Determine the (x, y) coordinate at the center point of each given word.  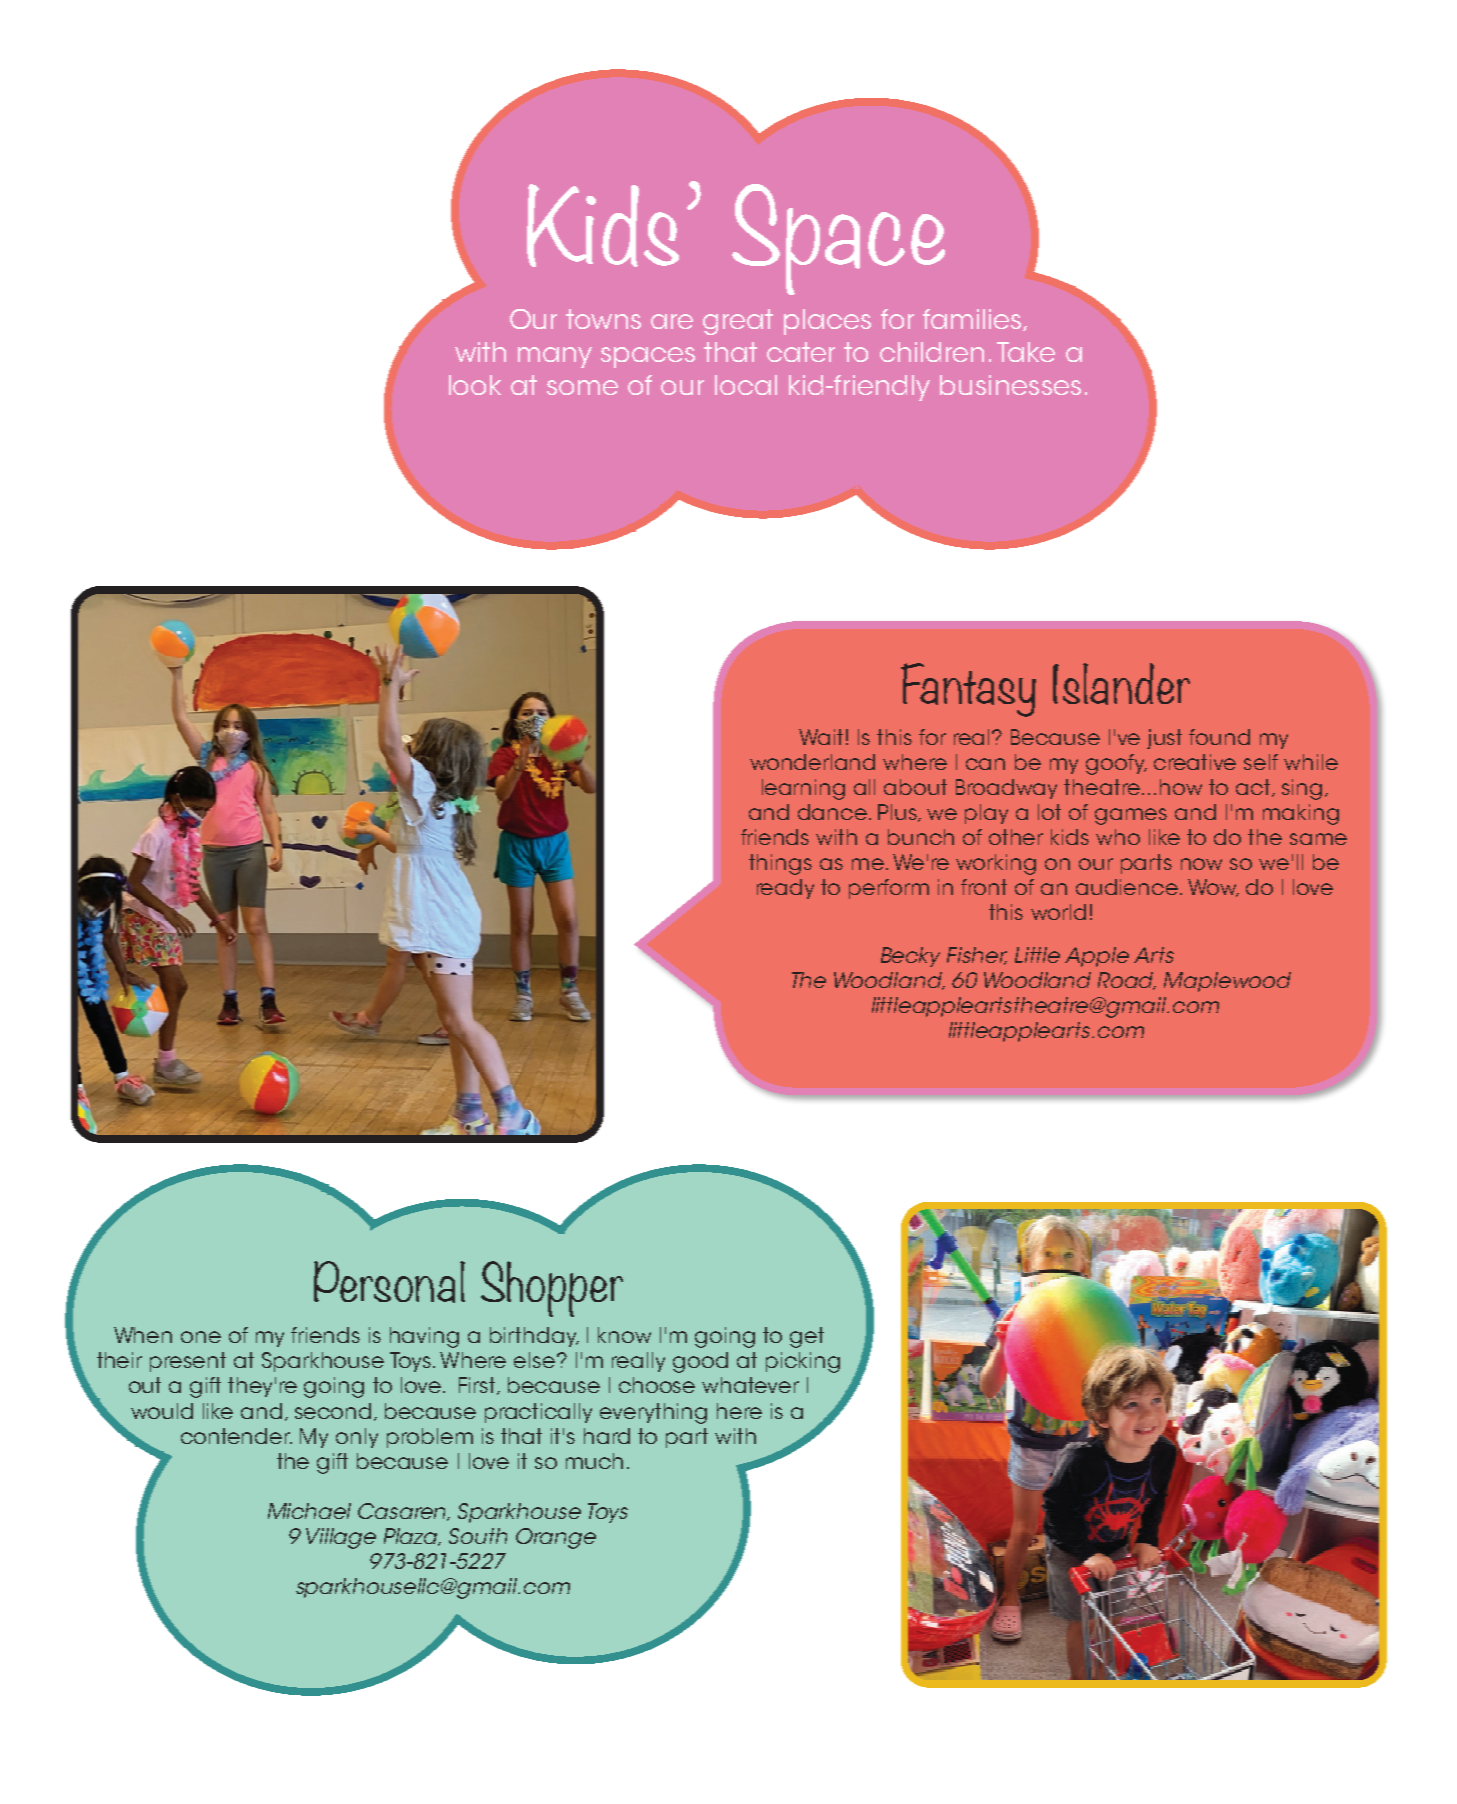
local (746, 385)
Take (1026, 352)
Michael (309, 1511)
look (475, 385)
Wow (1213, 888)
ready (785, 889)
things (780, 864)
